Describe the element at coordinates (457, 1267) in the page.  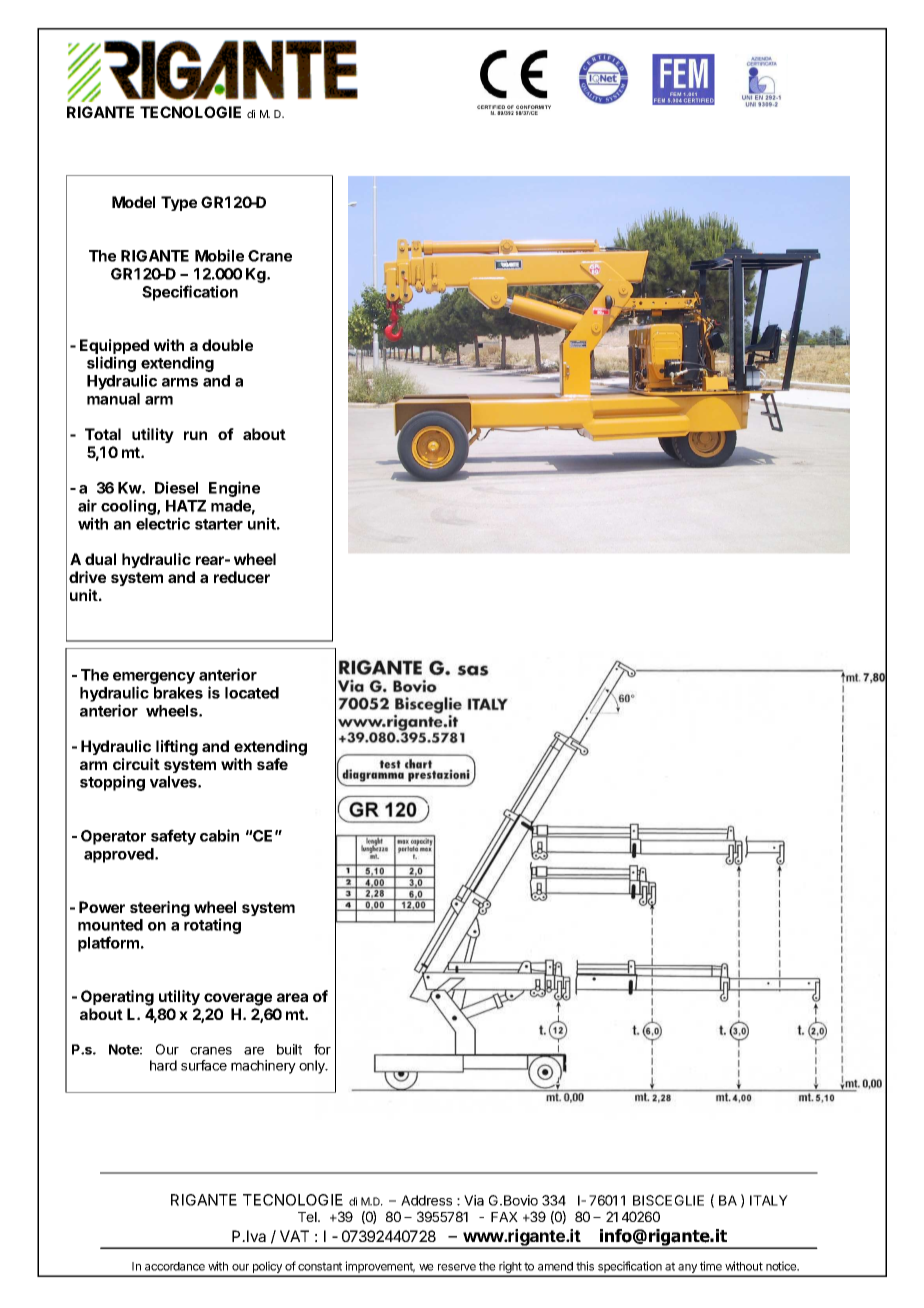
I see `reserve` at that location.
